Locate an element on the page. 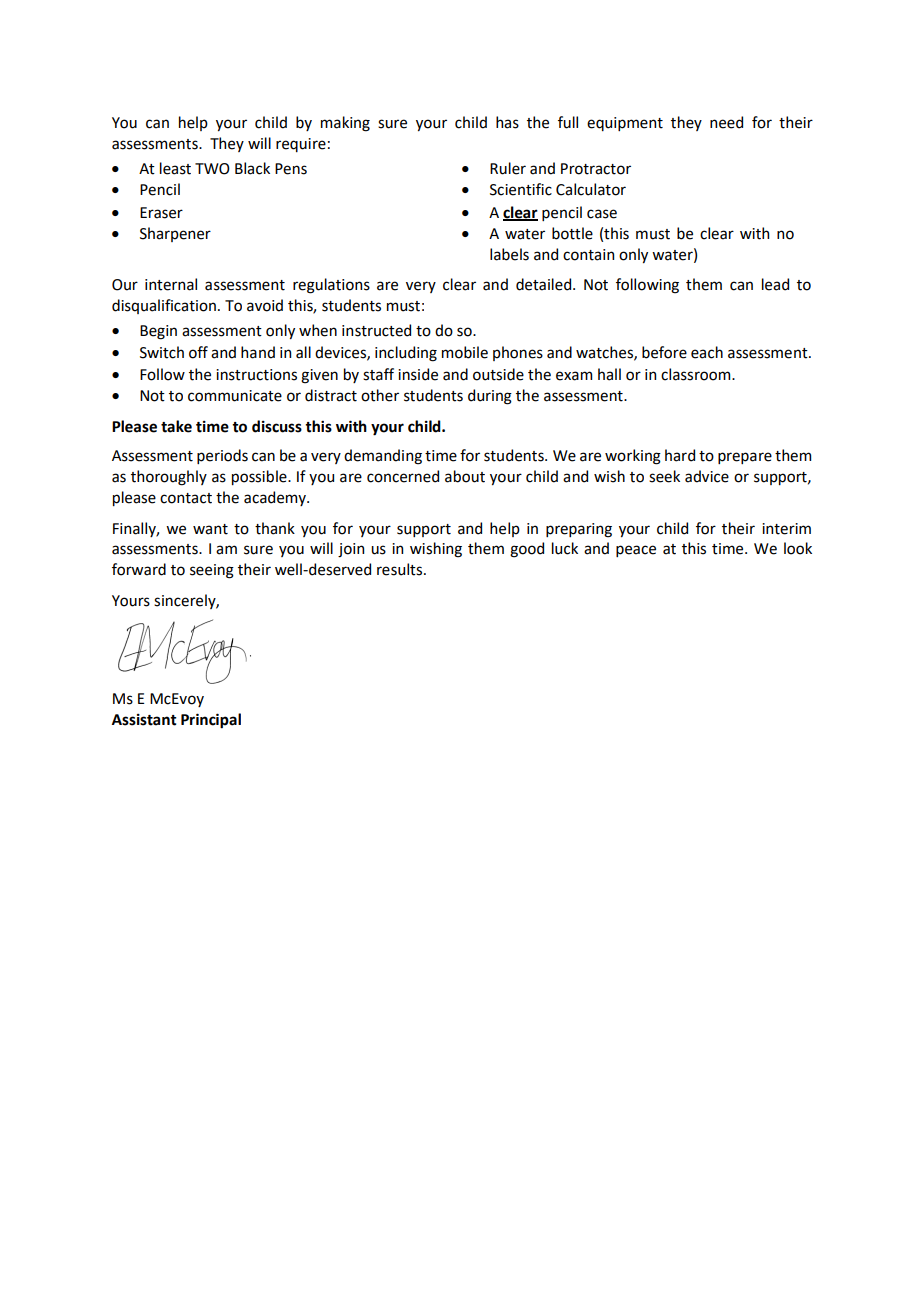 The height and width of the document is (1308, 924). take is located at coordinates (176, 426).
